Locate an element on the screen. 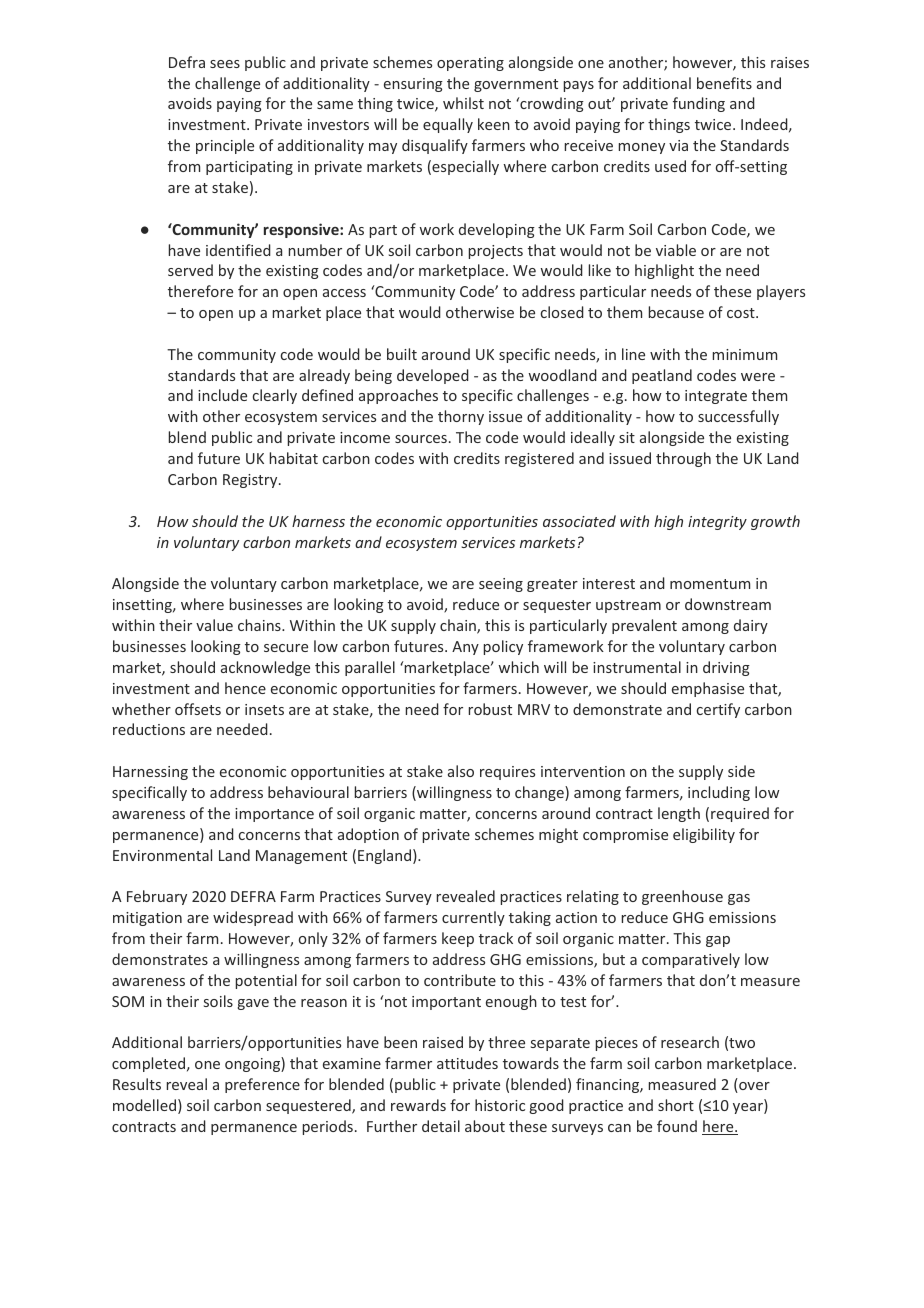 This screenshot has width=924, height=1308. seeing is located at coordinates (501, 585).
